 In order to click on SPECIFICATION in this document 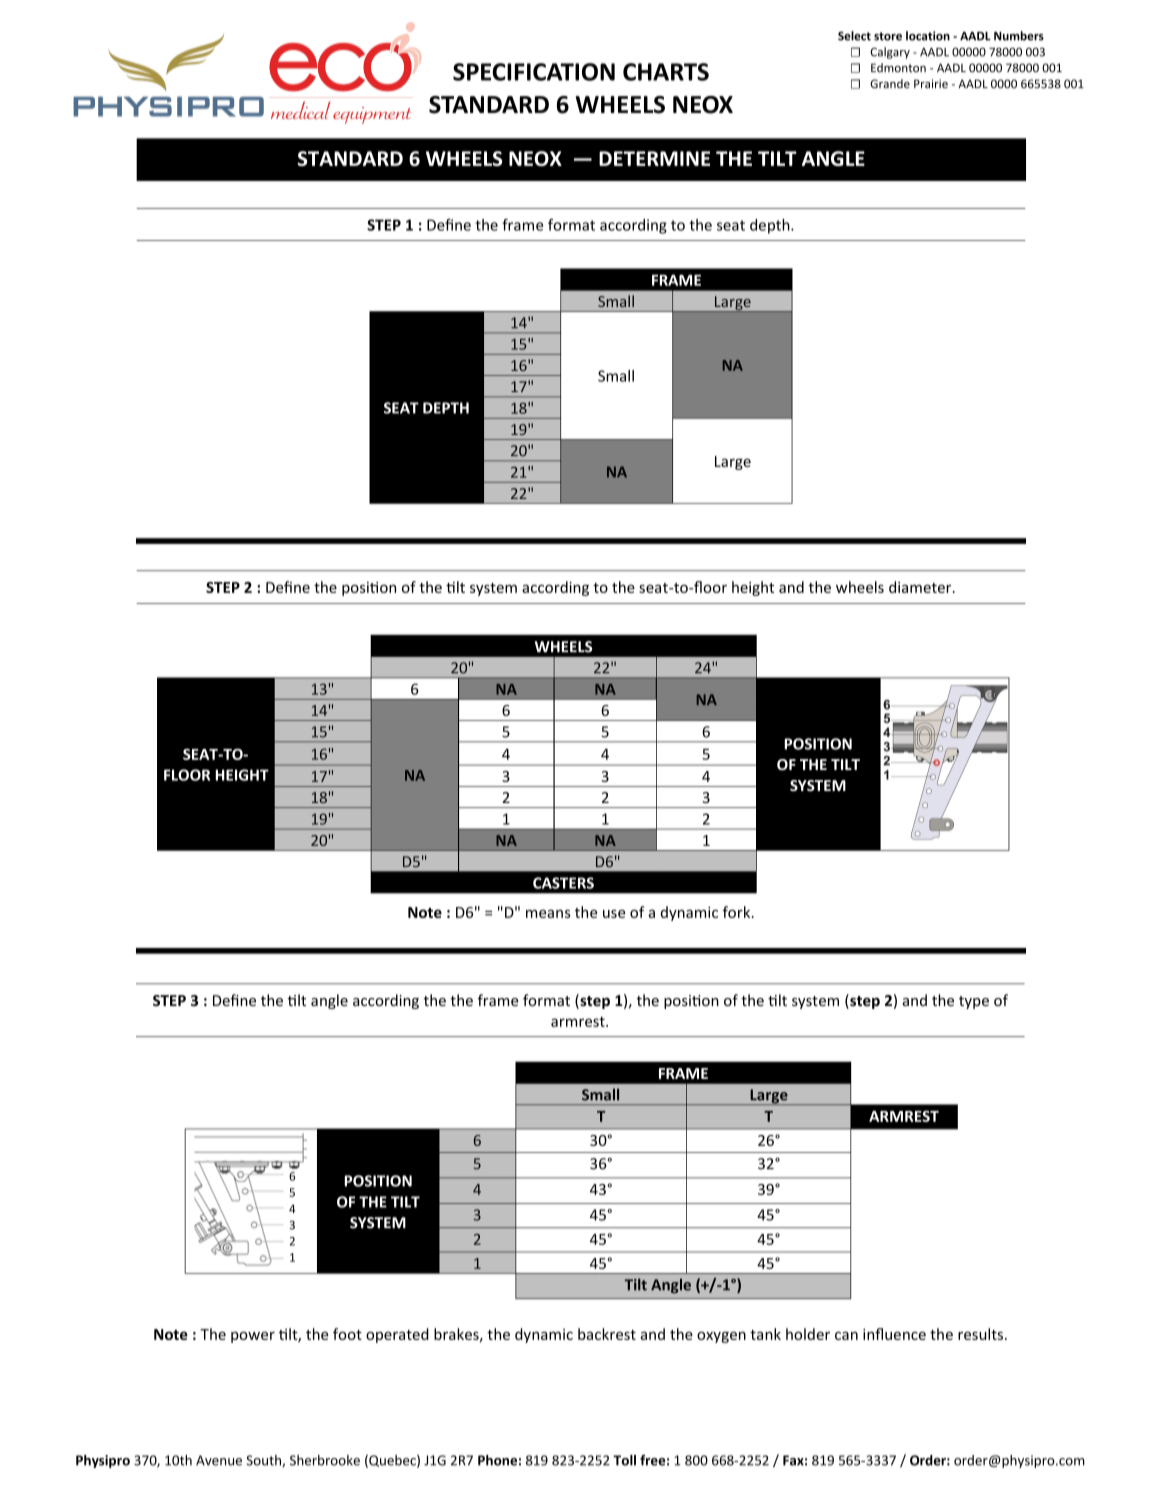, I will do `click(534, 72)`.
